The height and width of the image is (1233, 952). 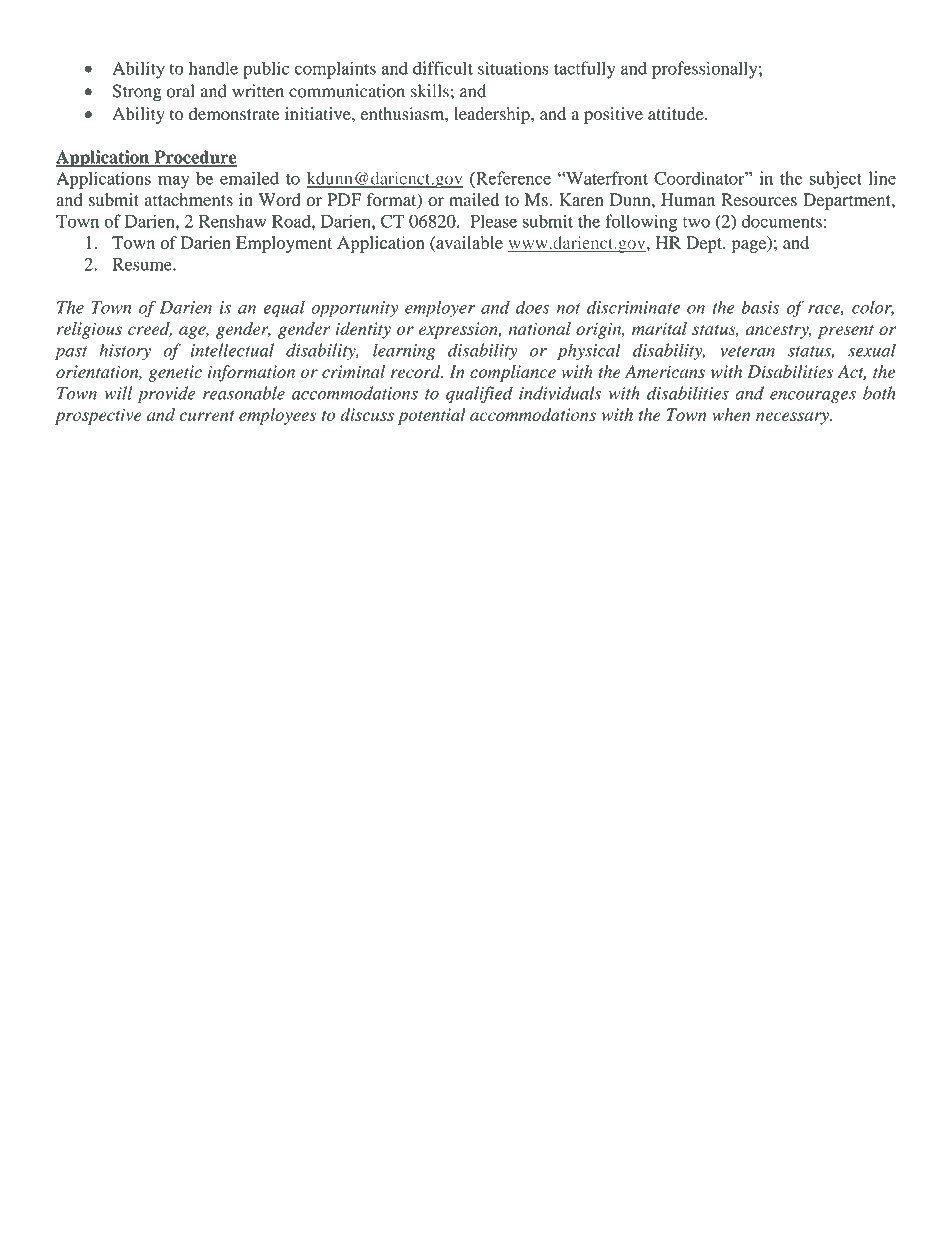 I want to click on Resume, so click(x=143, y=264).
